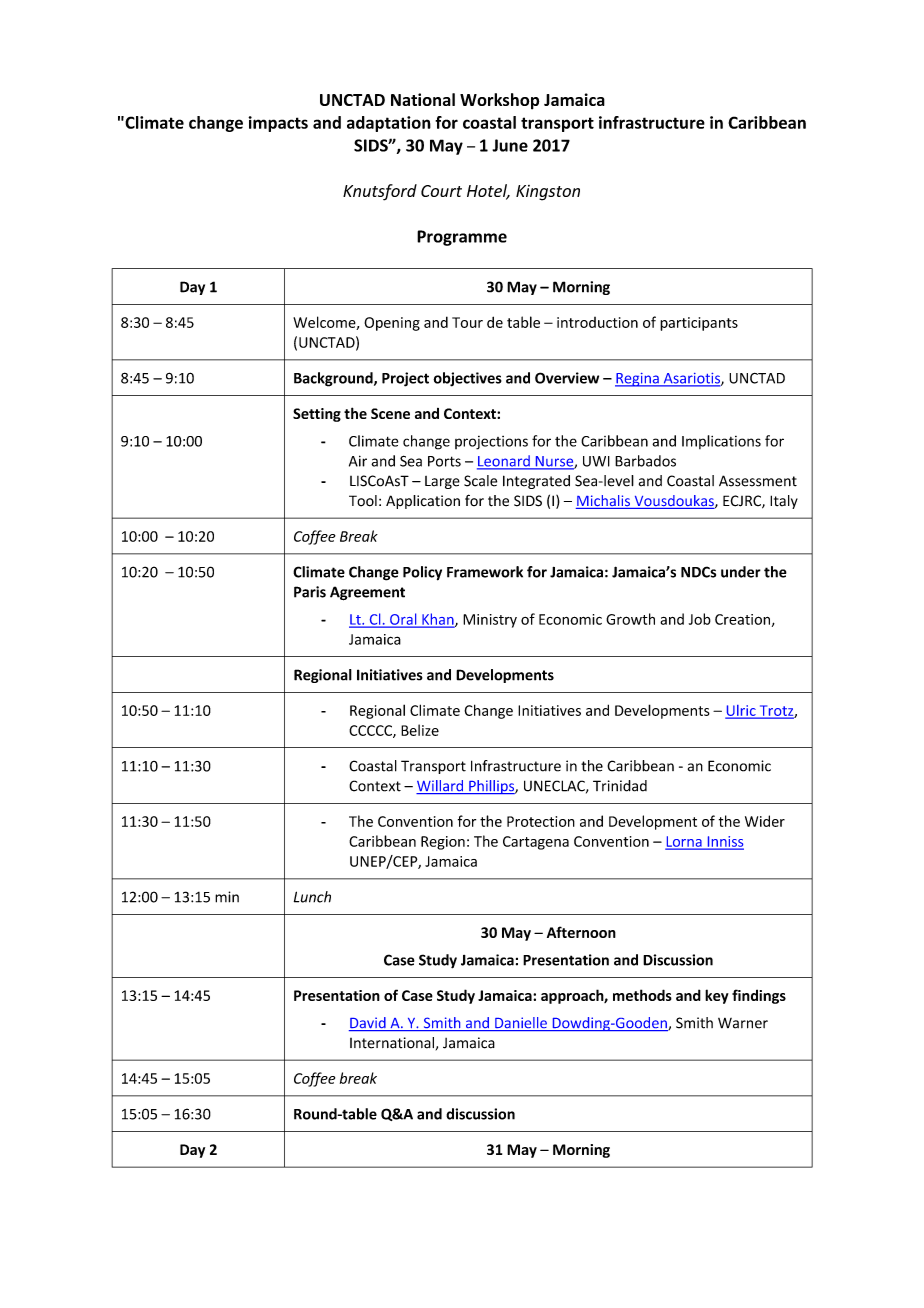 This screenshot has height=1308, width=924. What do you see at coordinates (310, 592) in the screenshot?
I see `Paris` at bounding box center [310, 592].
